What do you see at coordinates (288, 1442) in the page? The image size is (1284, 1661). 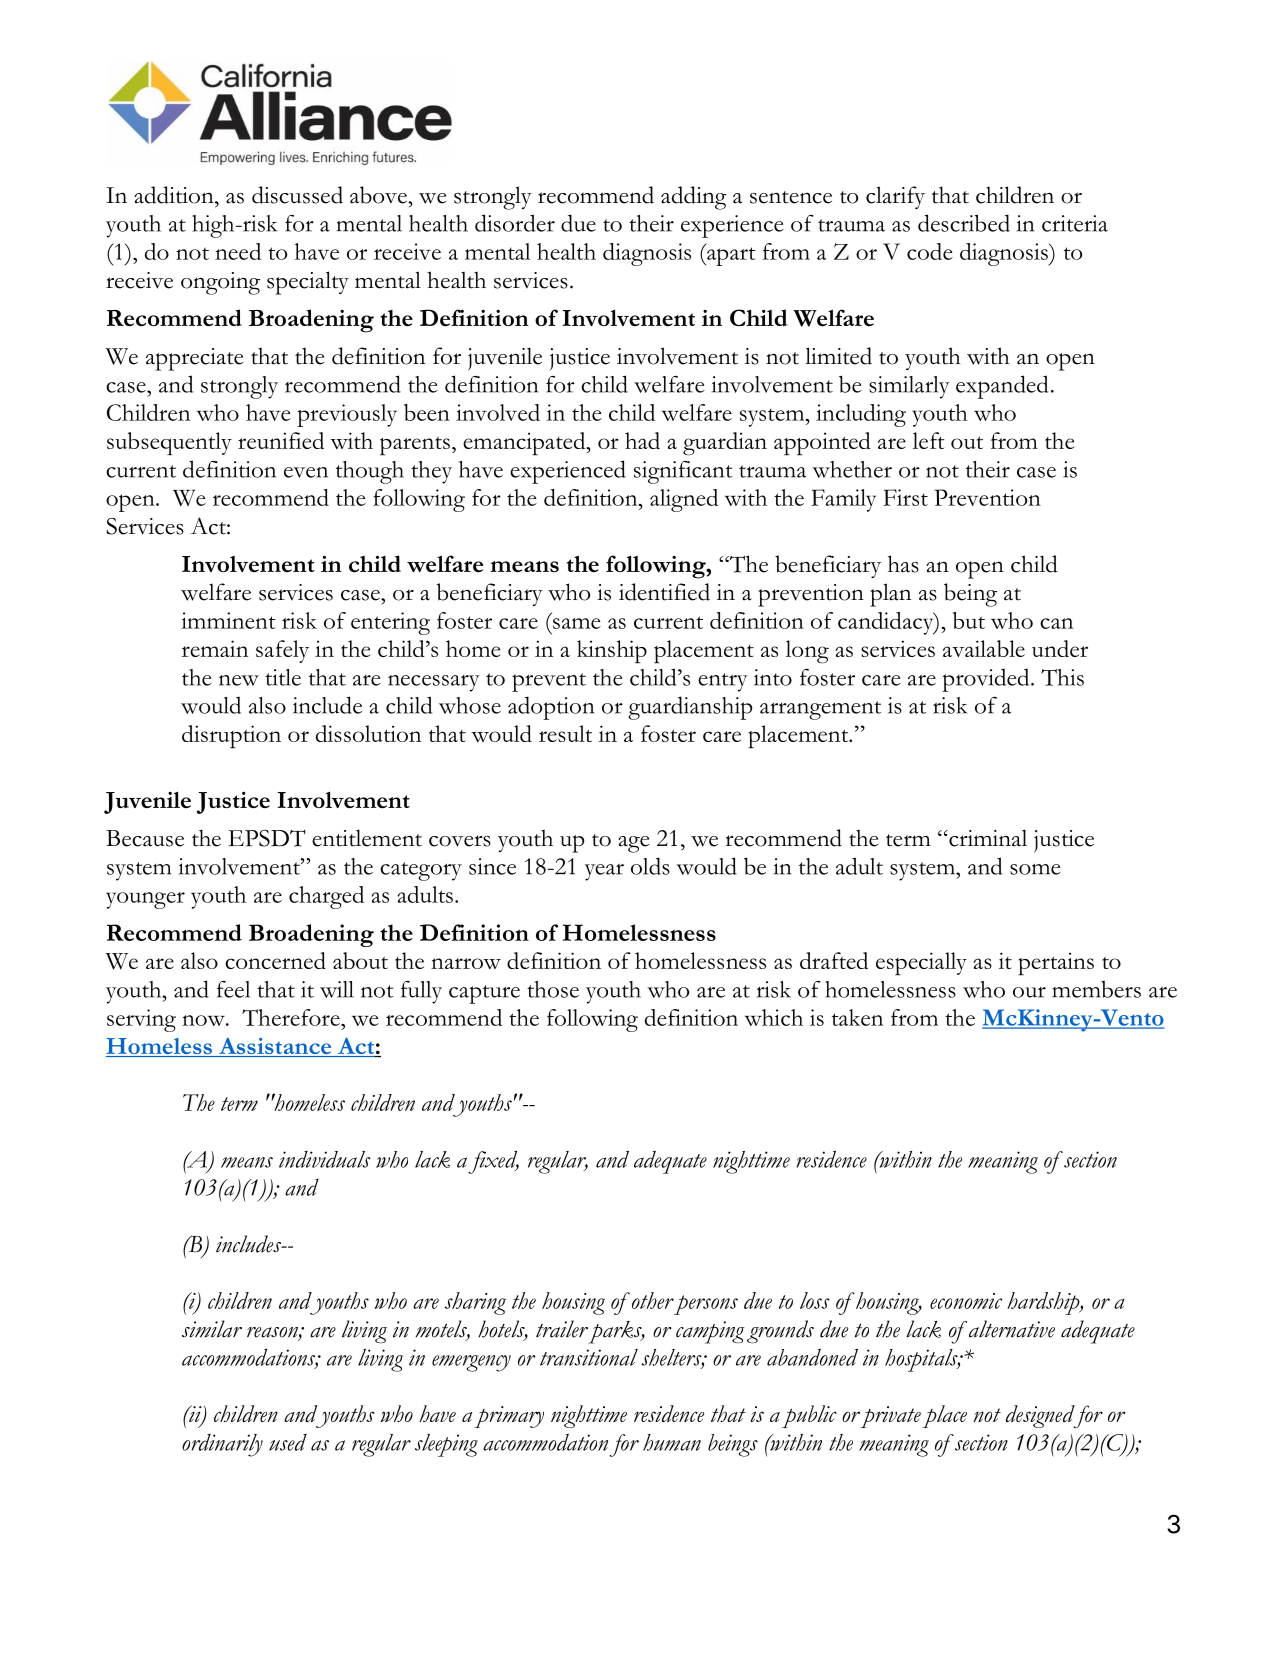 I see `used` at bounding box center [288, 1442].
